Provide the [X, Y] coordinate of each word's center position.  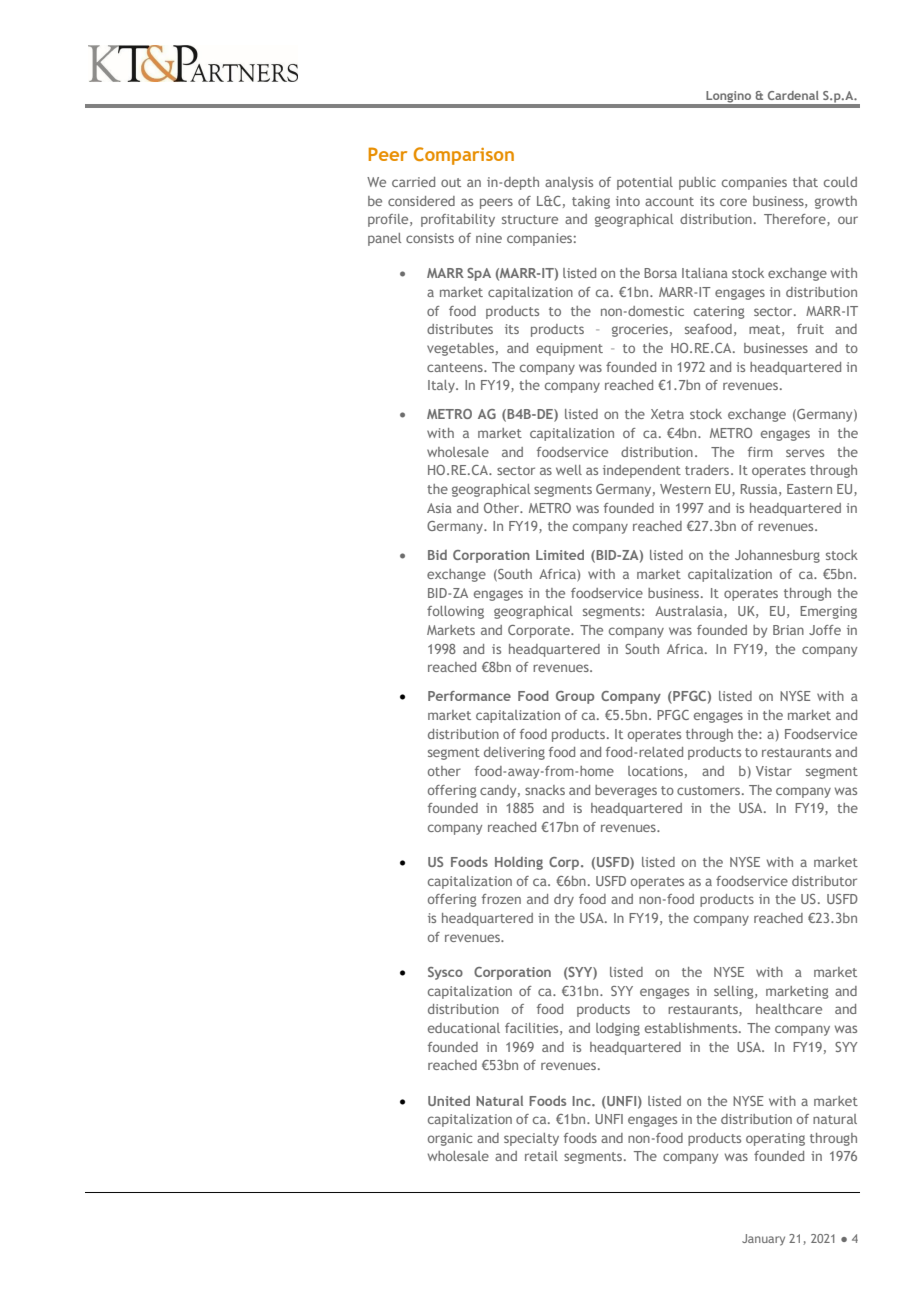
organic [450, 1139]
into [628, 201]
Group [575, 697]
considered [421, 201]
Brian [788, 630]
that [805, 182]
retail [541, 1156]
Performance [469, 696]
